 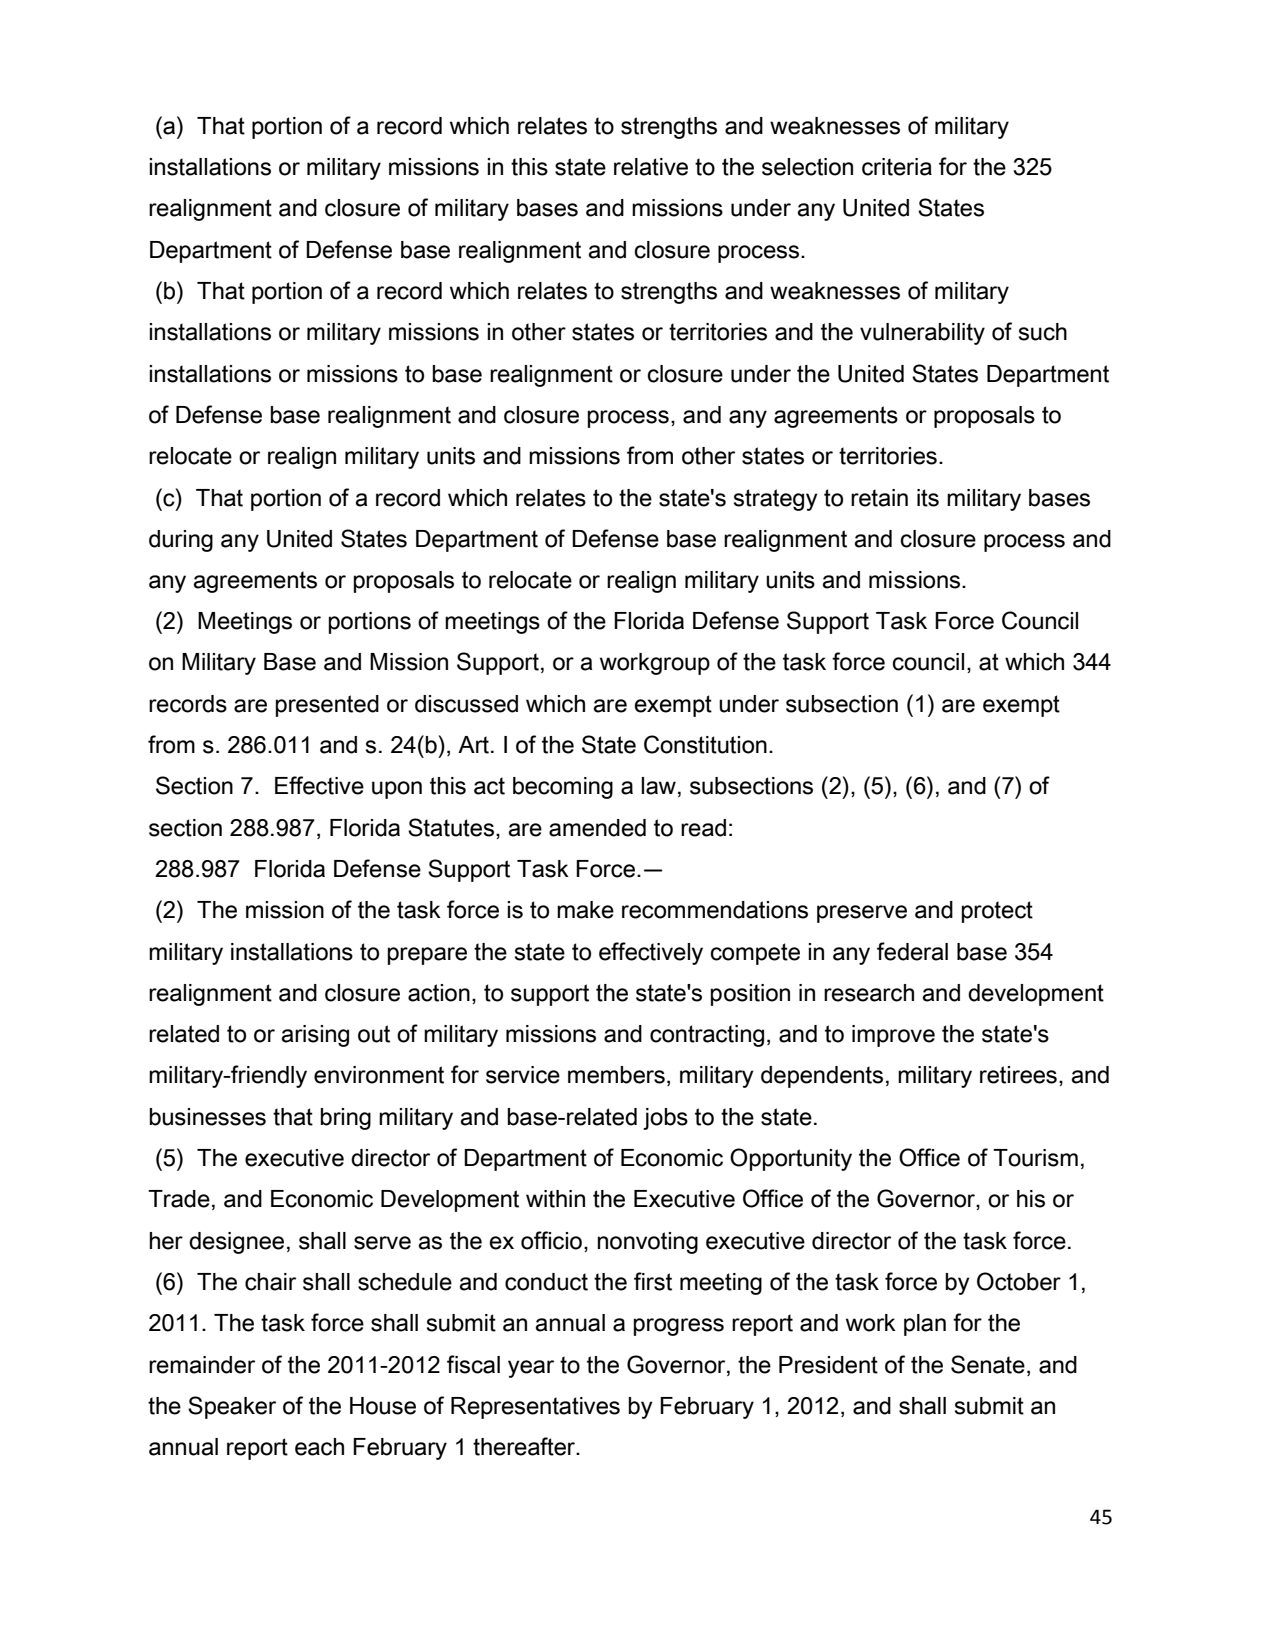 What do you see at coordinates (897, 167) in the document?
I see `criteria` at bounding box center [897, 167].
